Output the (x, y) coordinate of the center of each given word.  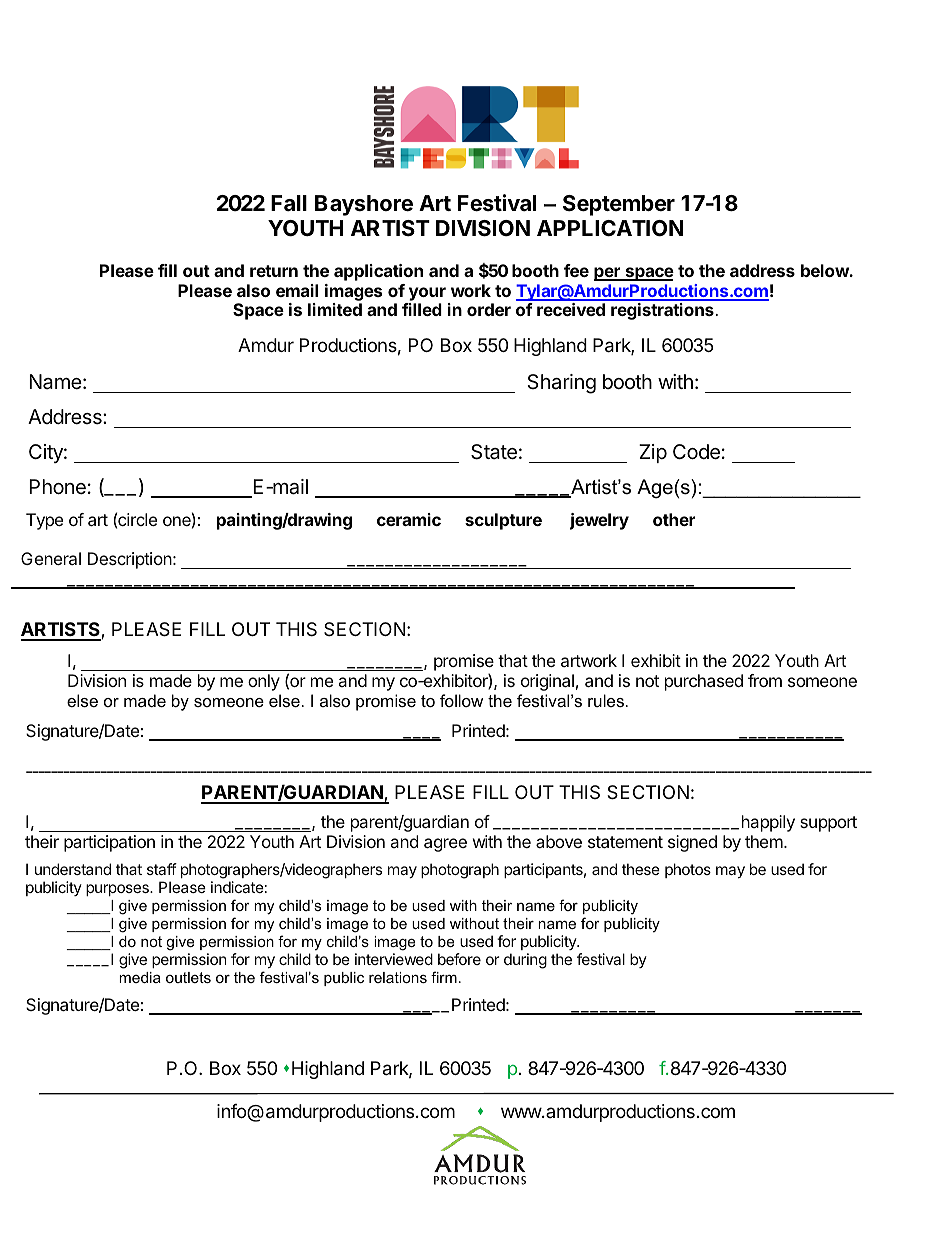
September (619, 205)
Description (130, 560)
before (459, 959)
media (140, 977)
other (674, 519)
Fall (289, 203)
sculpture (503, 521)
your (427, 294)
